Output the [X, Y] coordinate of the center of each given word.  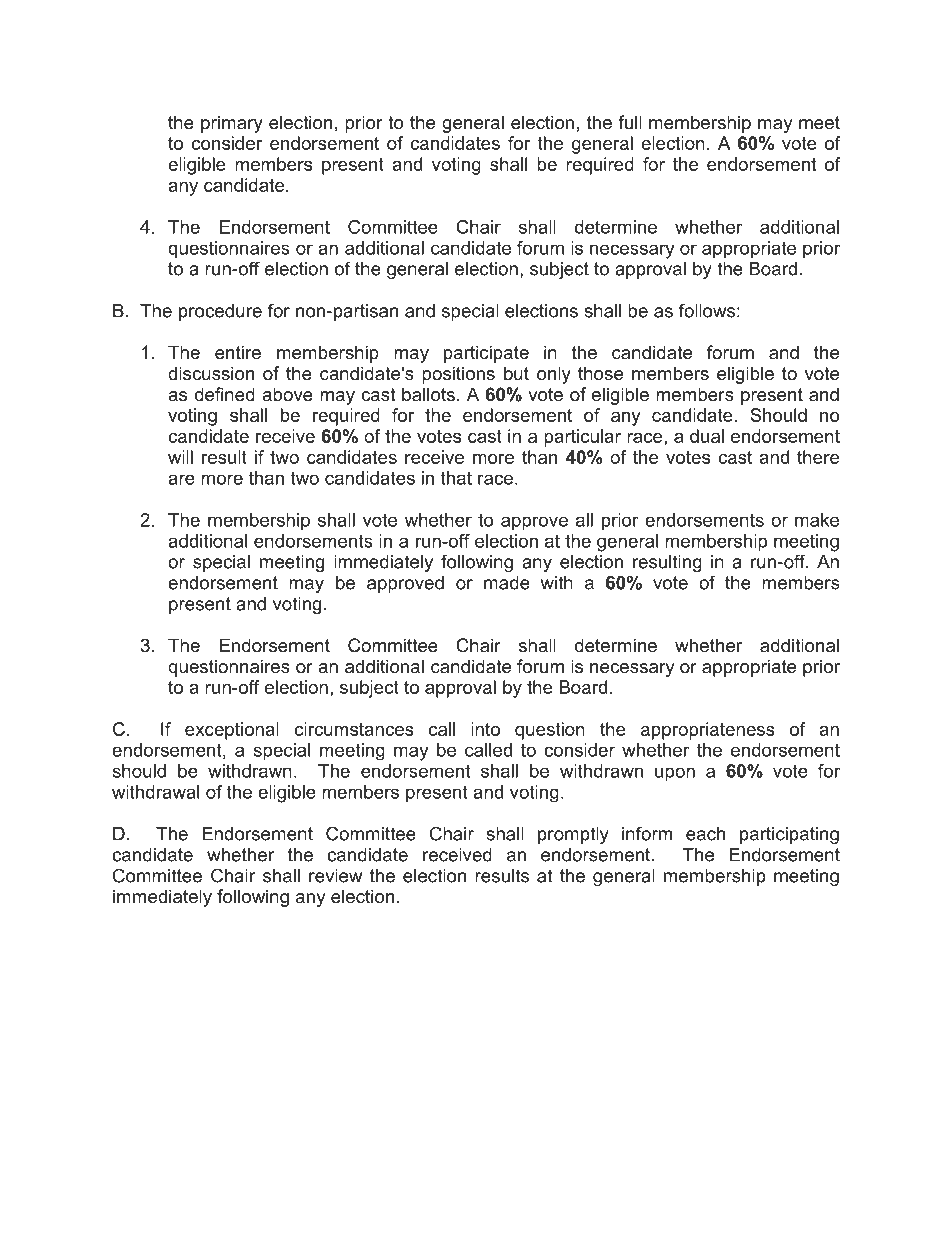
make [817, 520]
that [456, 478]
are [181, 479]
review [335, 876]
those [600, 373]
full [630, 122]
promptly [573, 835]
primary [232, 124]
